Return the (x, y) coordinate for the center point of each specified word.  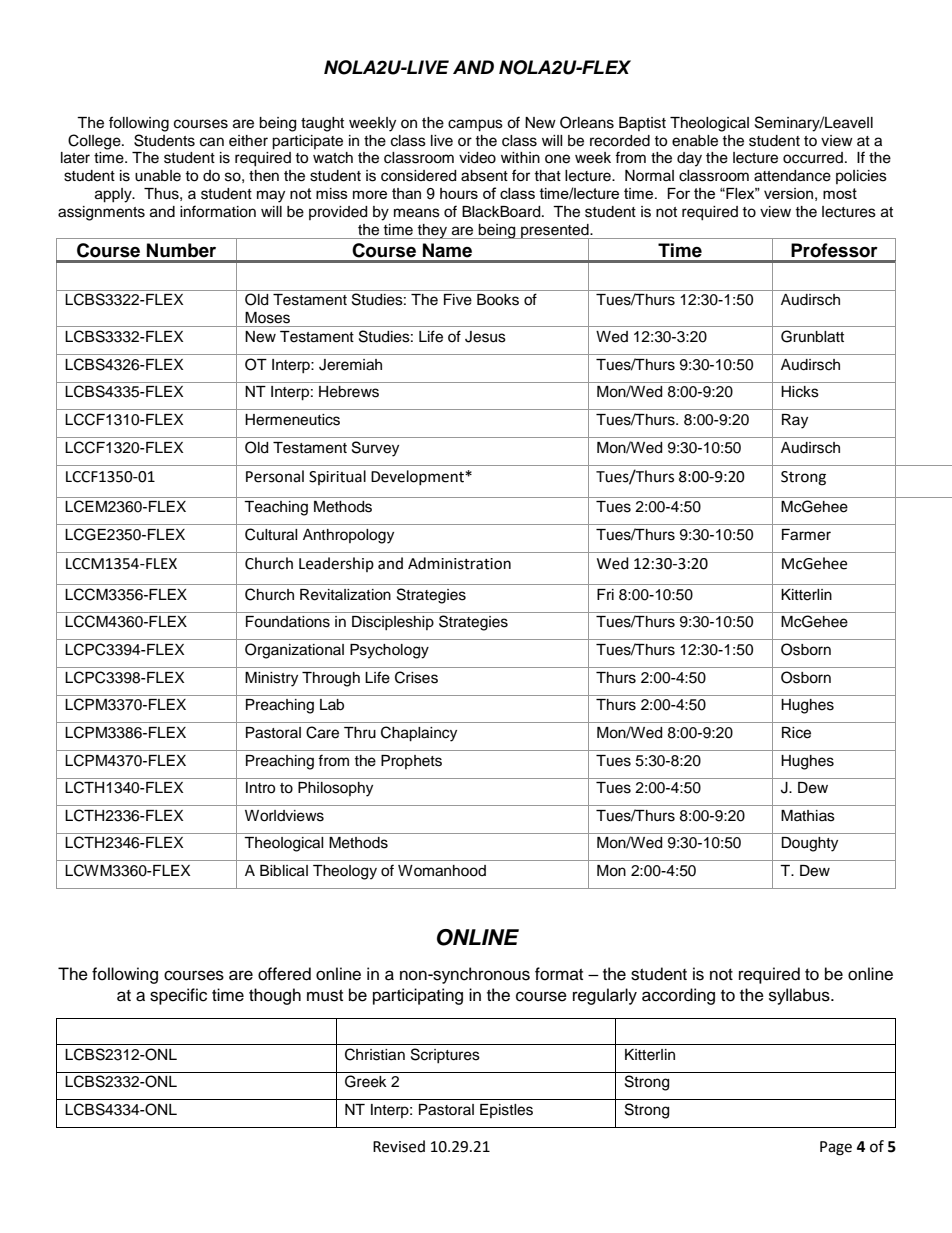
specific (178, 996)
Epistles (506, 1111)
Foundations (288, 622)
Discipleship (393, 623)
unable (158, 176)
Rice (796, 733)
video (477, 158)
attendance (792, 176)
